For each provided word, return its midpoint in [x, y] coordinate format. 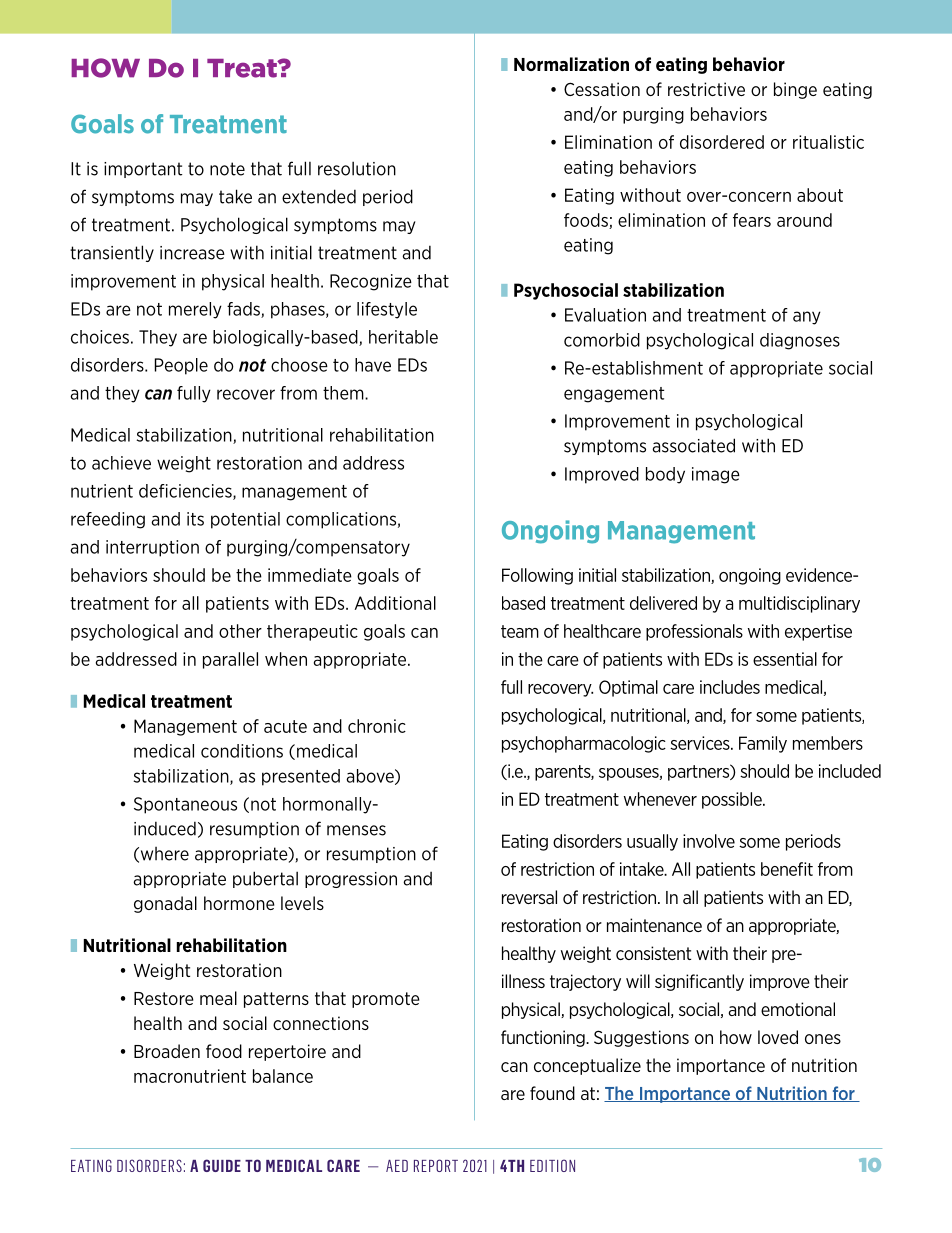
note [227, 169]
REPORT [436, 1165]
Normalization [571, 64]
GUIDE [222, 1165]
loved [778, 1037]
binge [795, 90]
